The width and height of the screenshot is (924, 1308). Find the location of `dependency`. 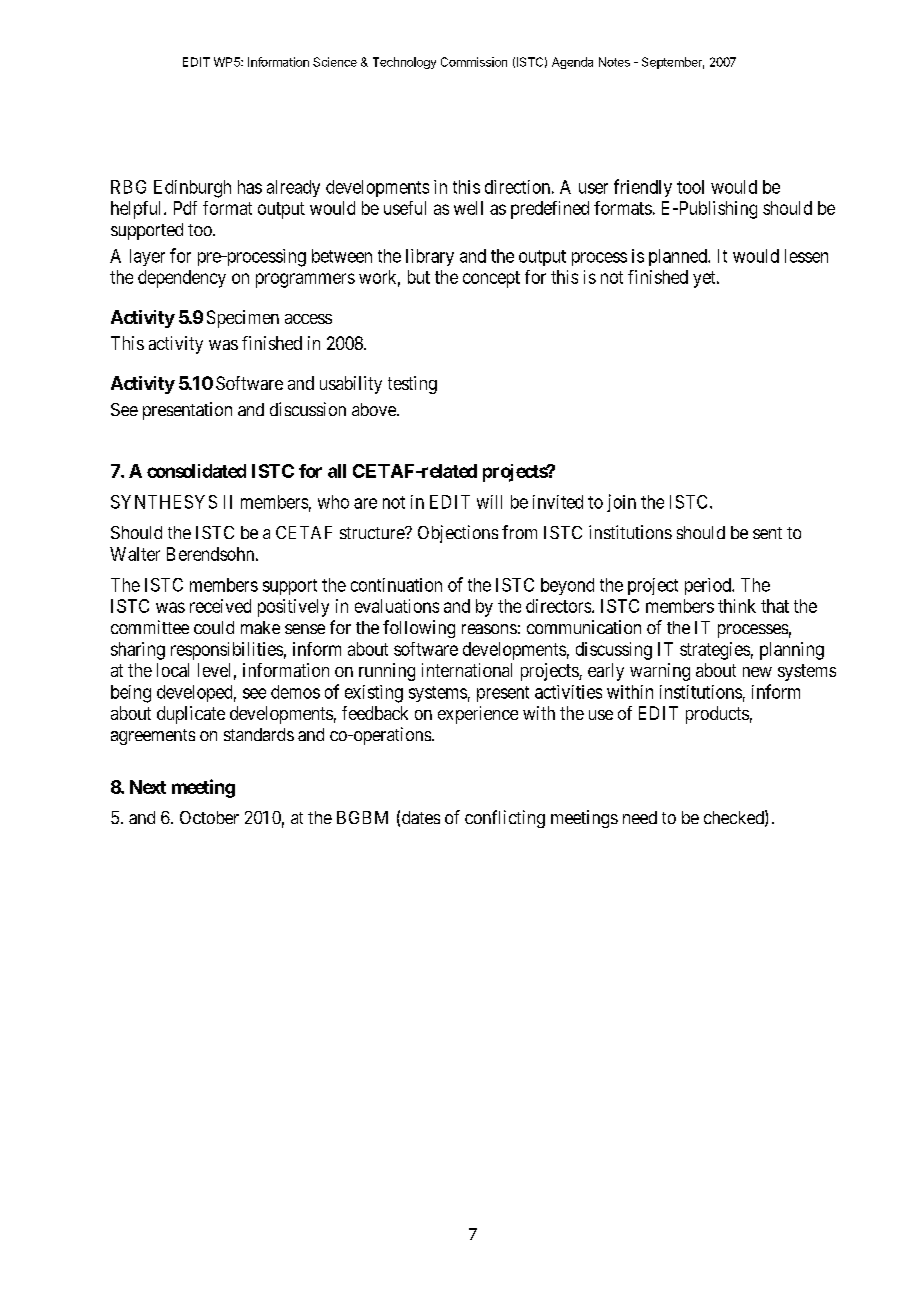

dependency is located at coordinates (182, 279).
